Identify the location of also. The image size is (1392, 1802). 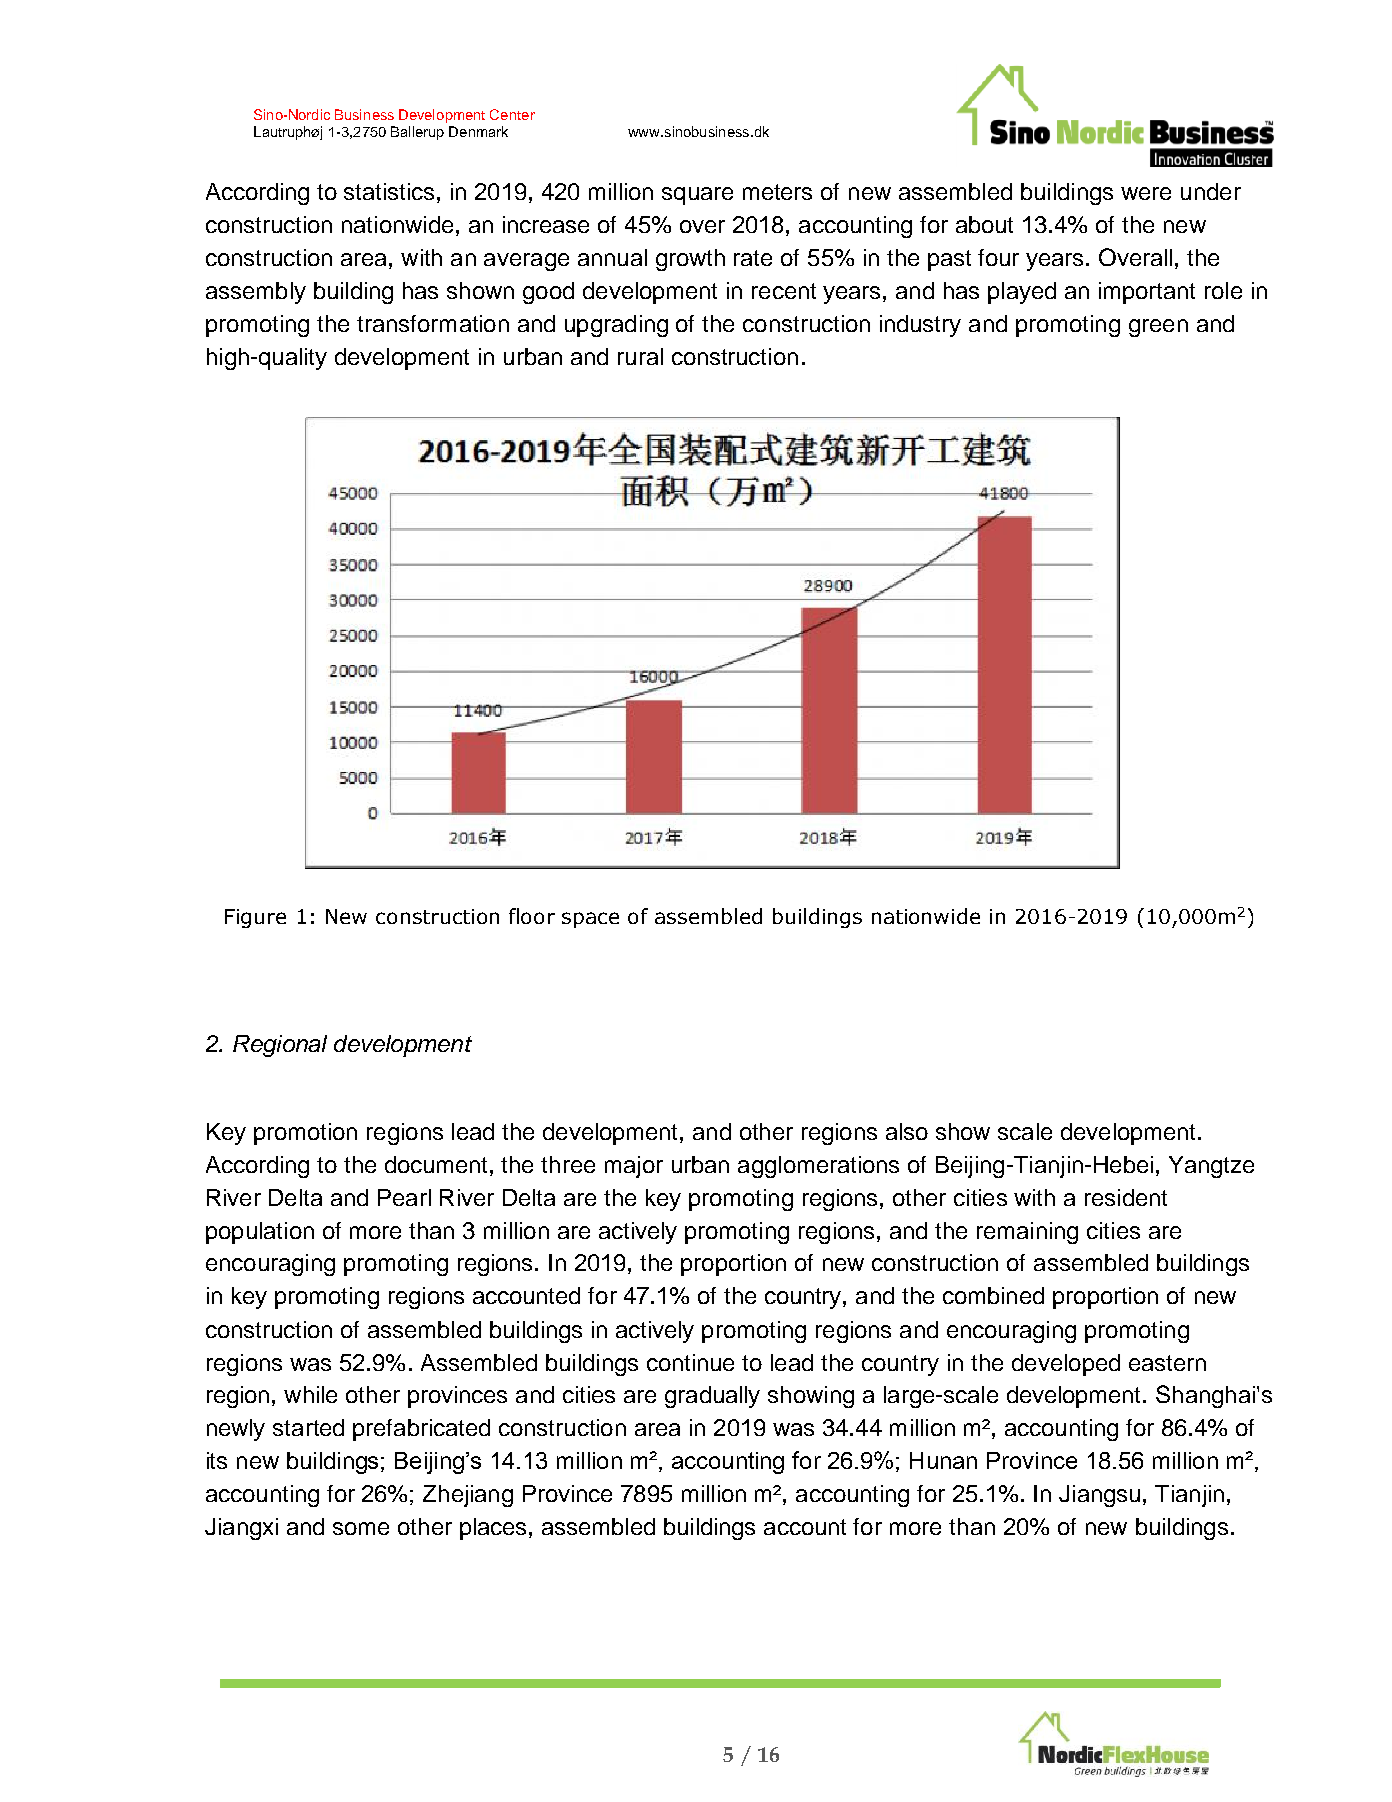
(907, 1131).
